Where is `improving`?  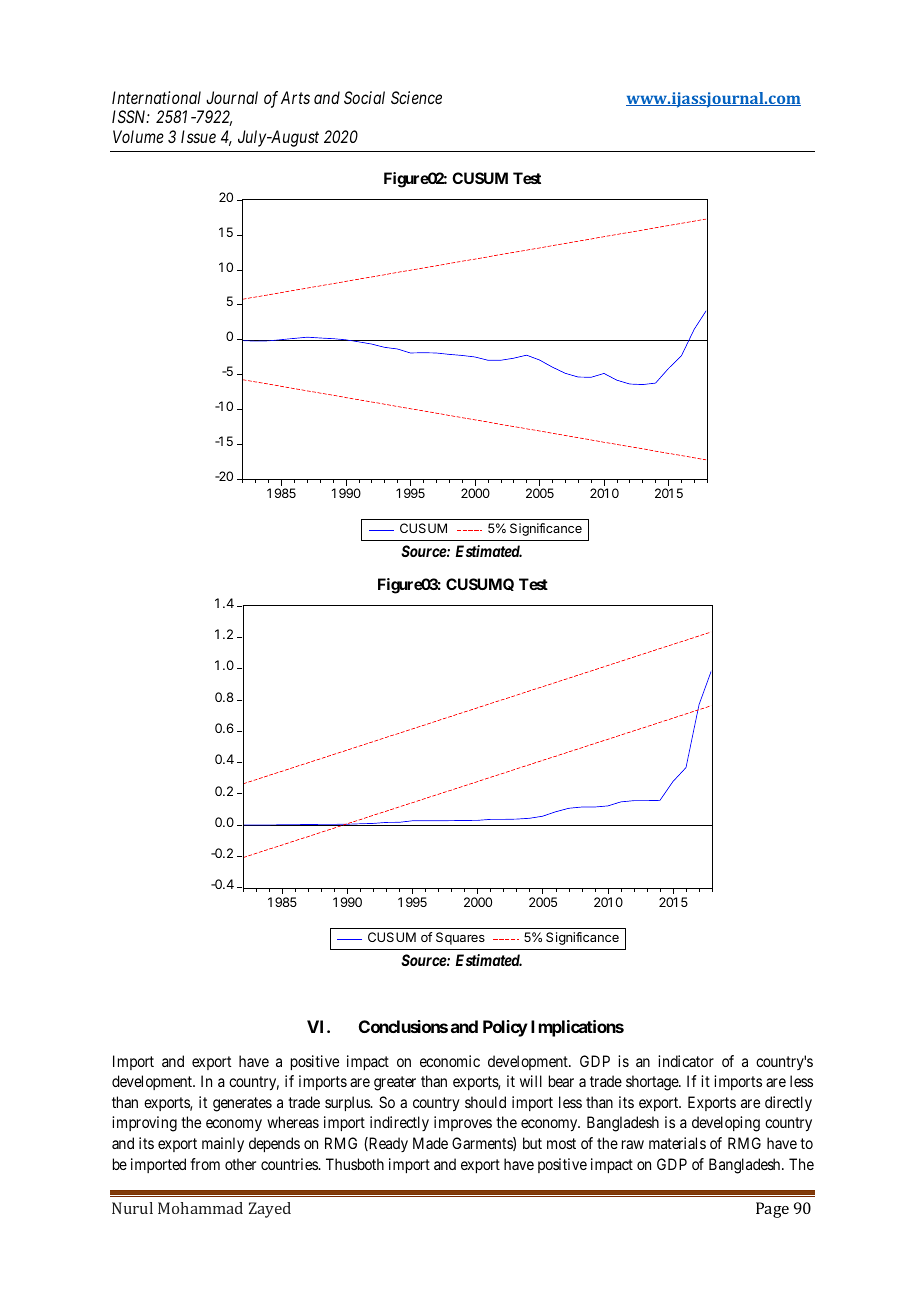
improving is located at coordinates (144, 1124).
